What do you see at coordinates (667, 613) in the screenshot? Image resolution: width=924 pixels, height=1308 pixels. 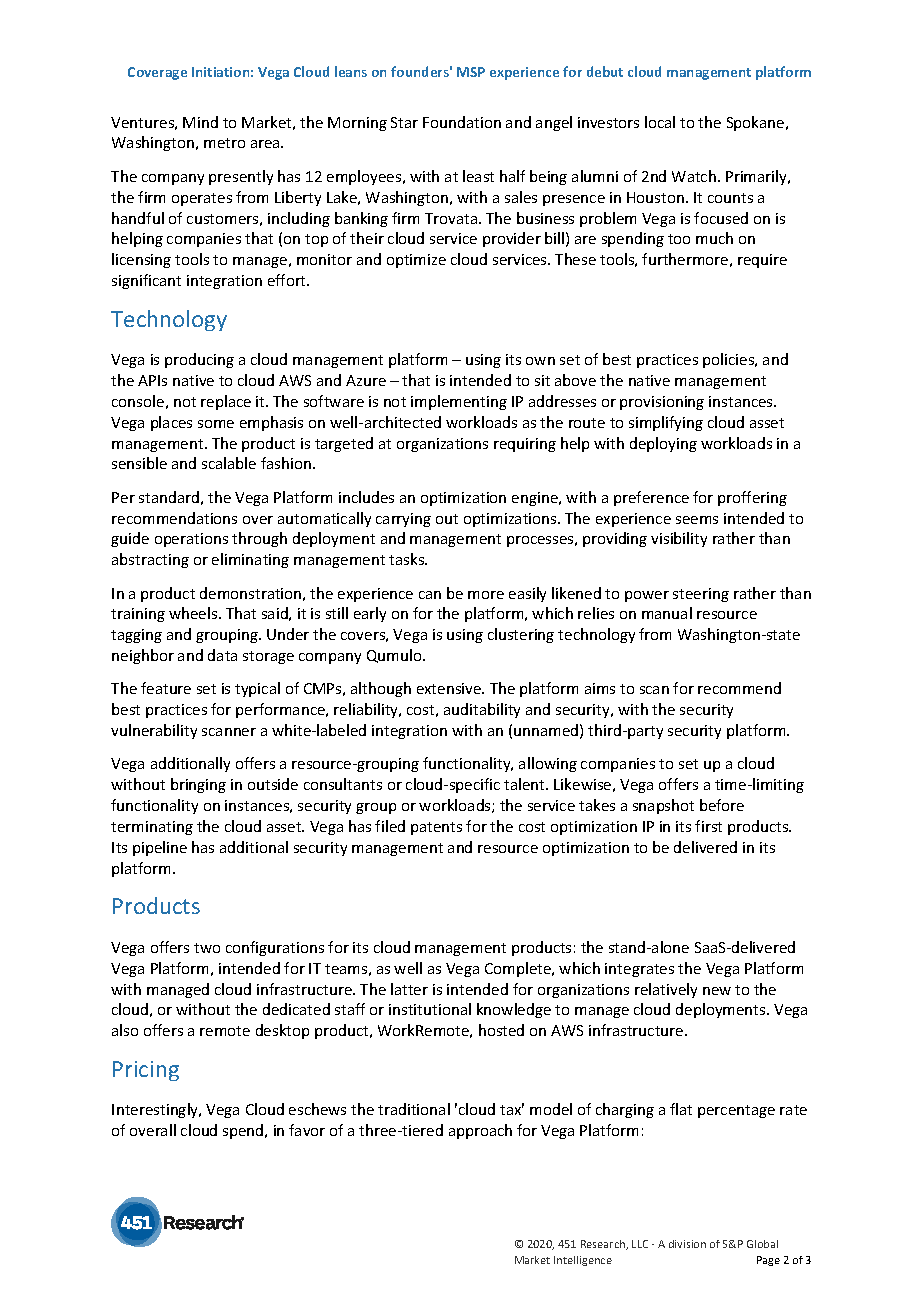 I see `manual` at bounding box center [667, 613].
